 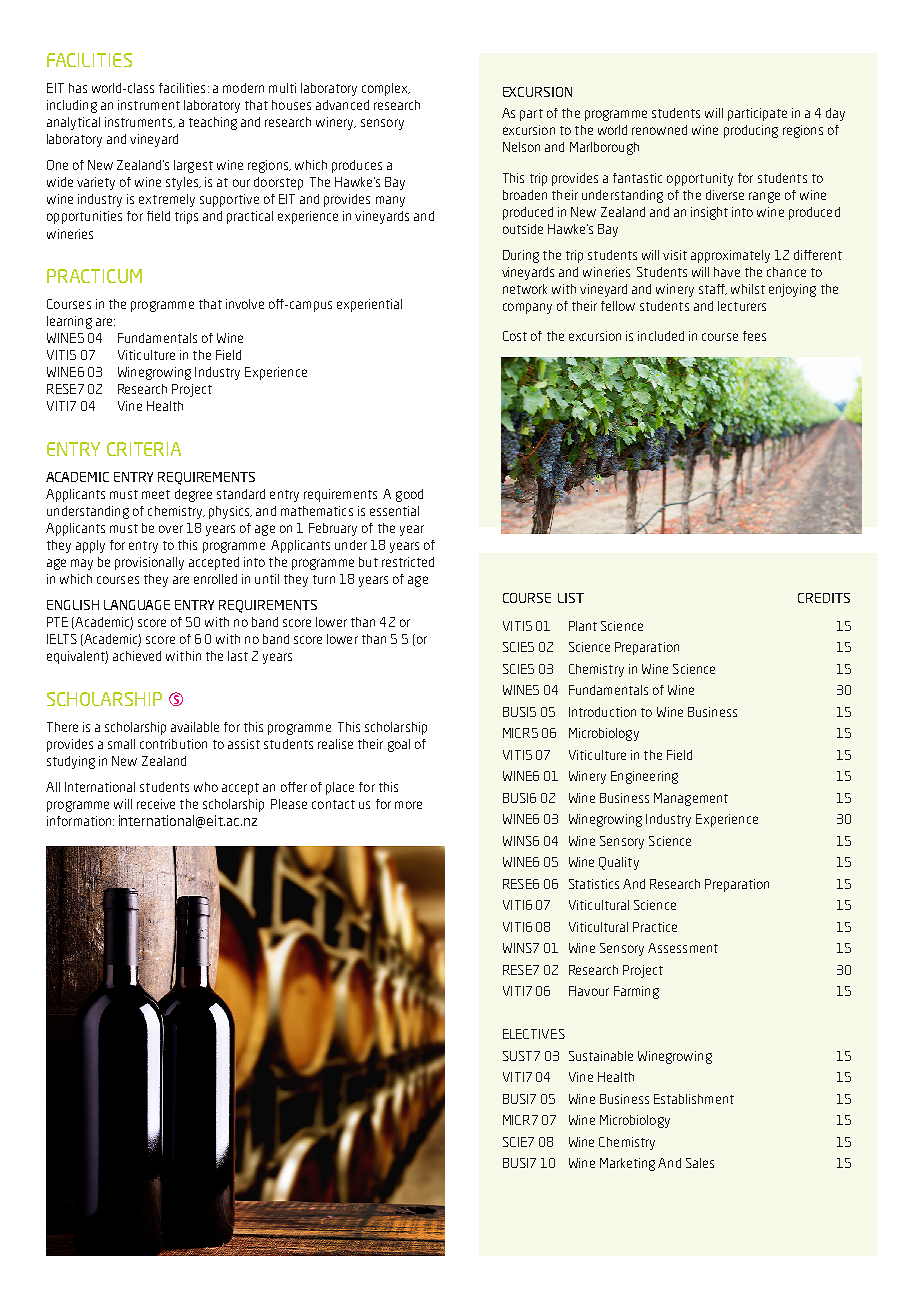 I want to click on ELECTIVES, so click(x=534, y=1034).
